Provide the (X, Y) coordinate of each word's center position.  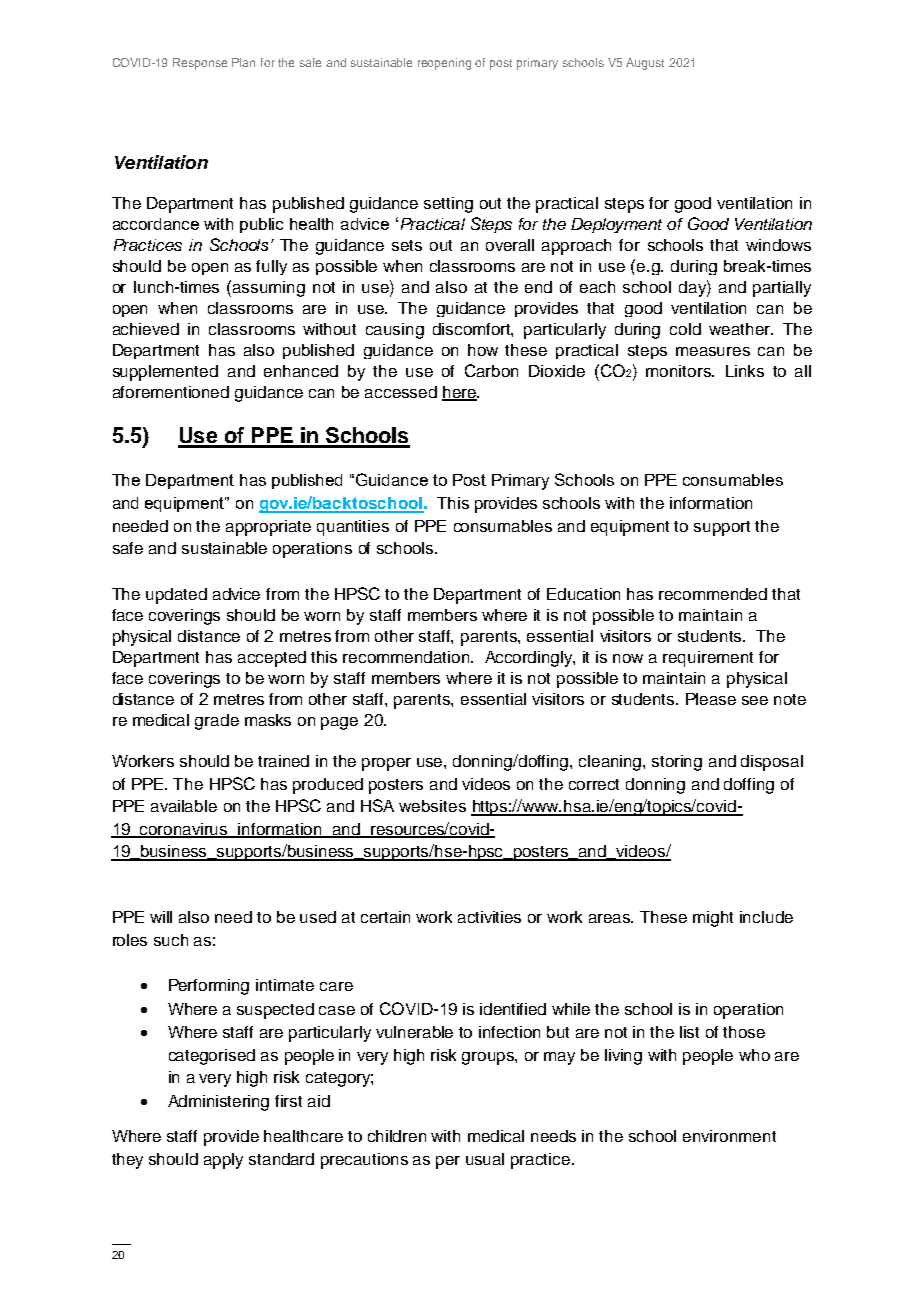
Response (200, 64)
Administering (218, 1103)
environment (729, 1136)
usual (485, 1159)
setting (448, 205)
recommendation (407, 657)
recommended (713, 594)
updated (176, 596)
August (645, 64)
